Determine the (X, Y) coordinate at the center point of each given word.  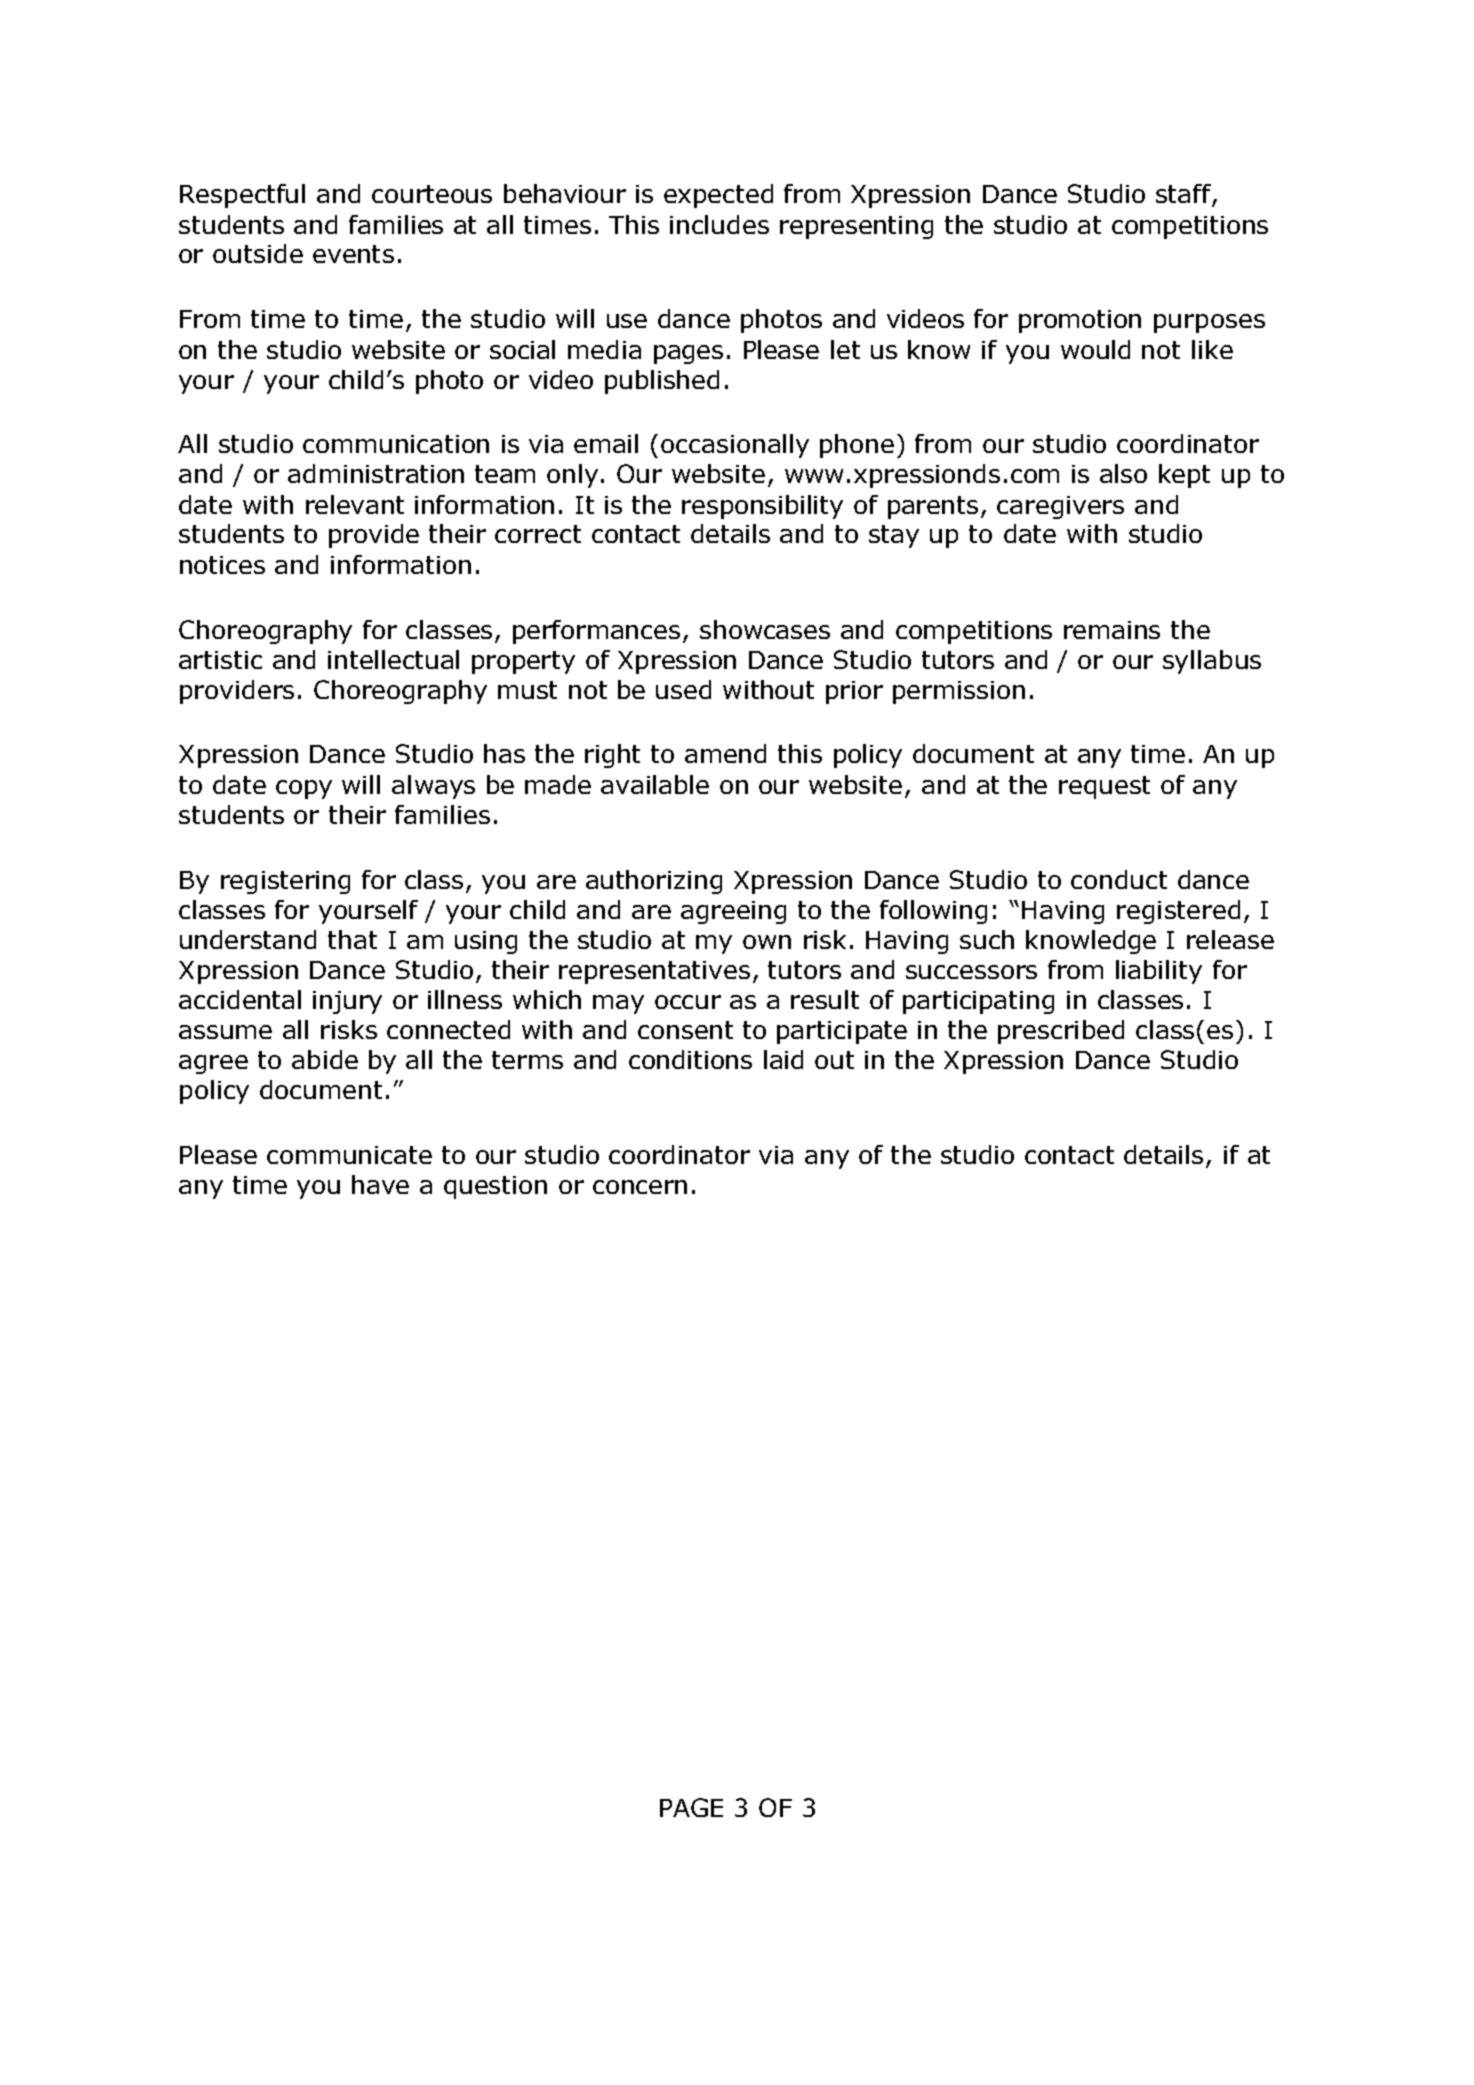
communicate (349, 1155)
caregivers (1060, 507)
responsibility (762, 507)
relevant (355, 504)
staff (1184, 195)
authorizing (654, 882)
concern (640, 1187)
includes (719, 224)
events (353, 254)
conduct (1119, 879)
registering (285, 882)
